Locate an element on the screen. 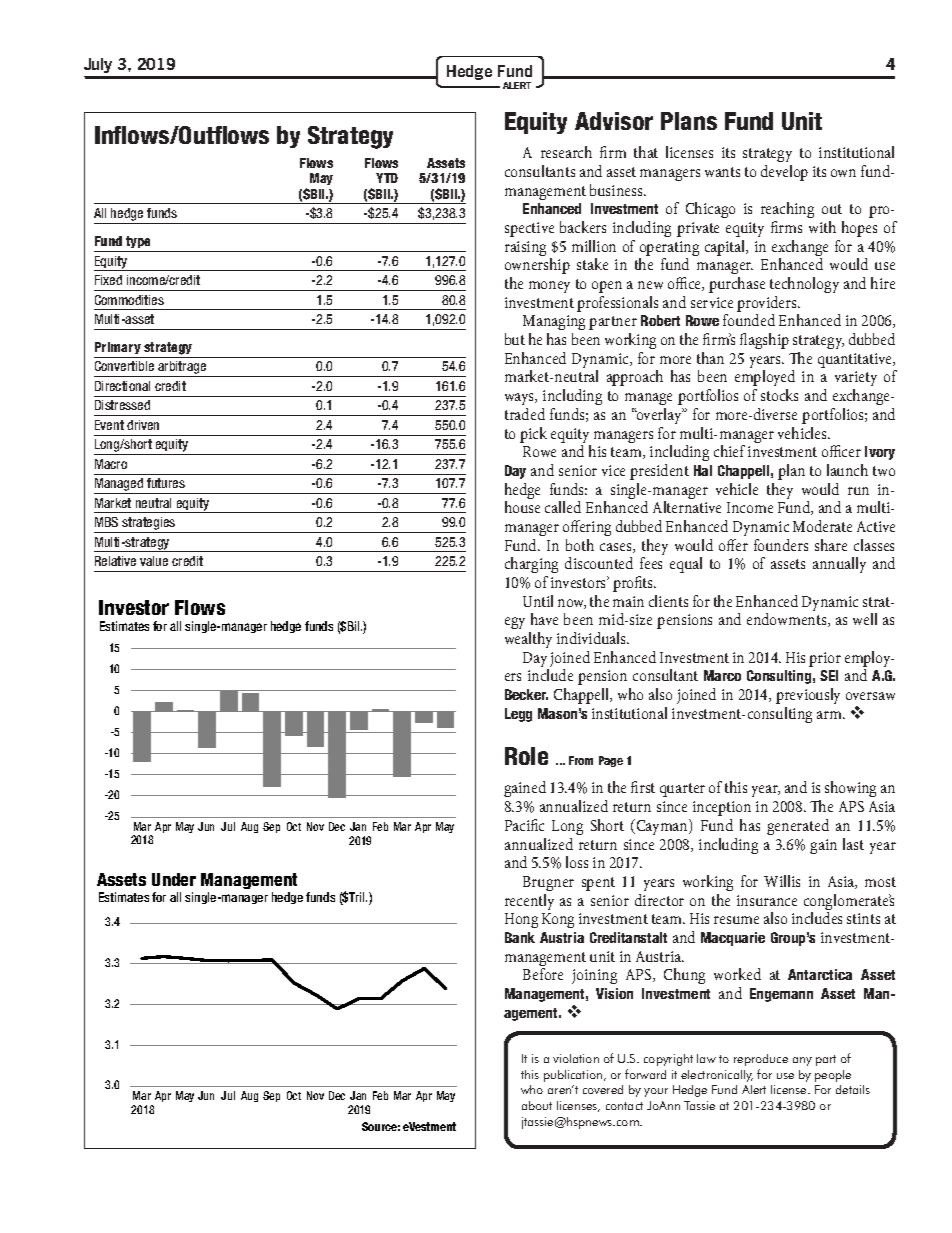 The image size is (952, 1233). Pacific is located at coordinates (524, 825).
